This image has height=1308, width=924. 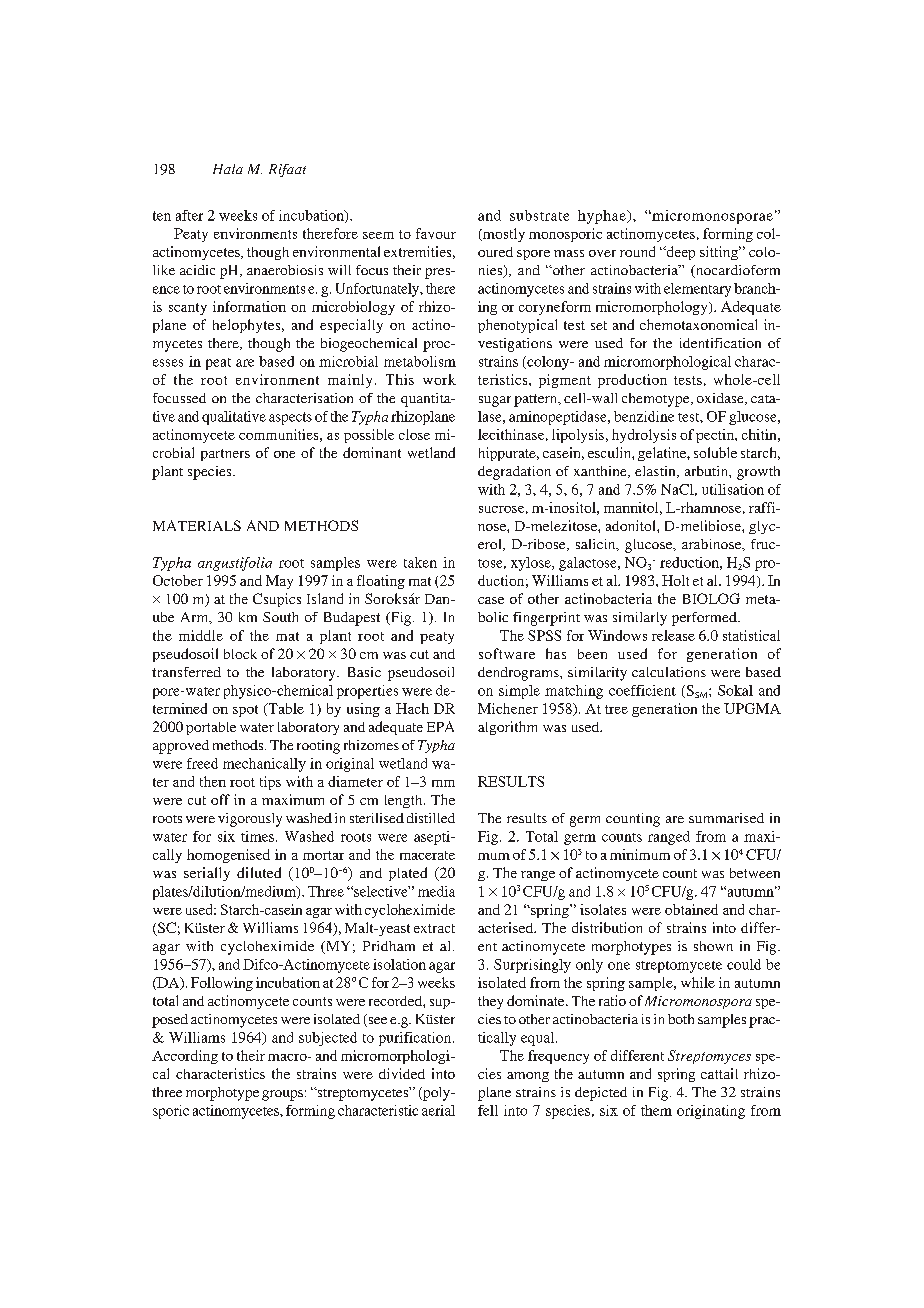 I want to click on May, so click(x=279, y=582).
